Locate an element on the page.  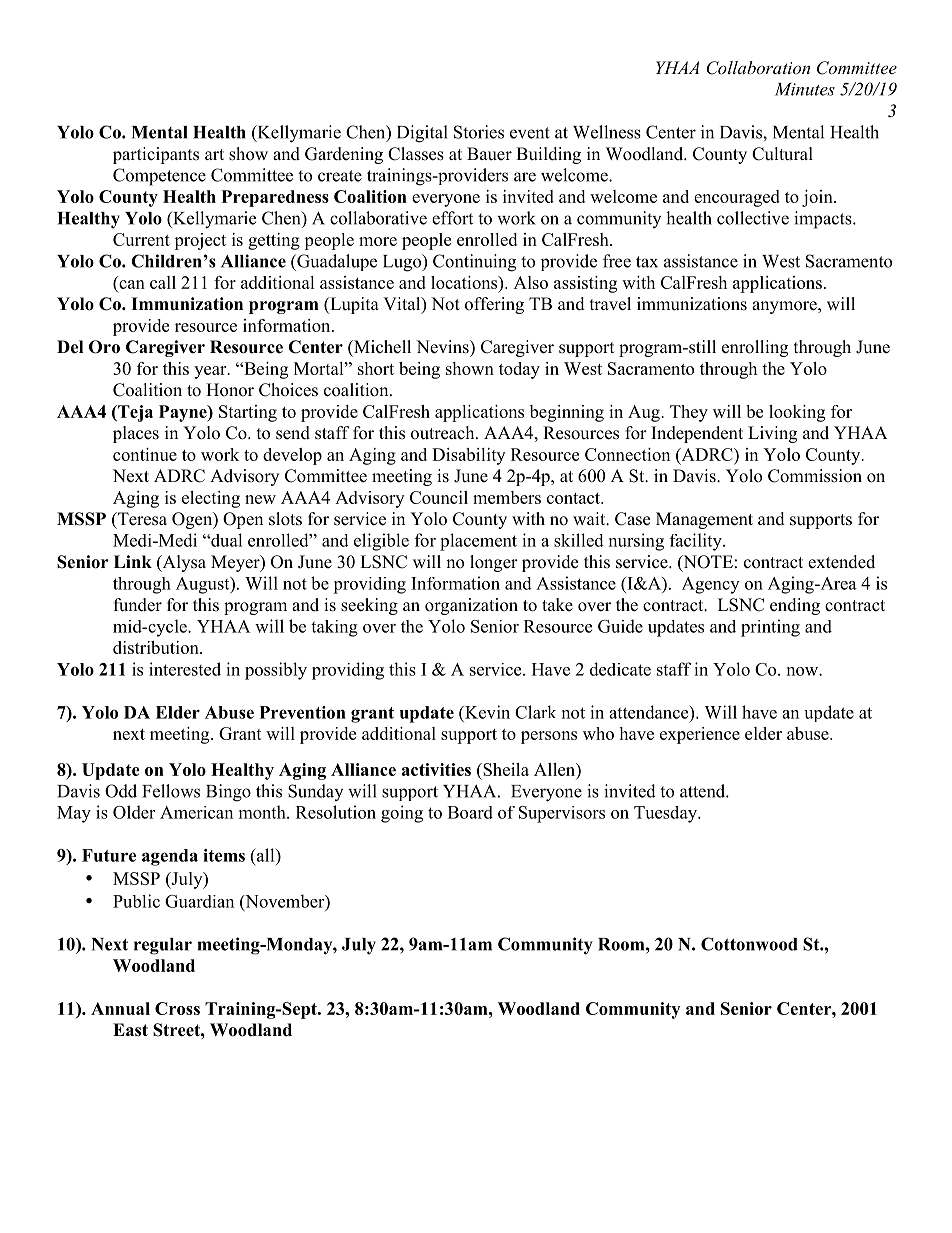
looking is located at coordinates (797, 413).
